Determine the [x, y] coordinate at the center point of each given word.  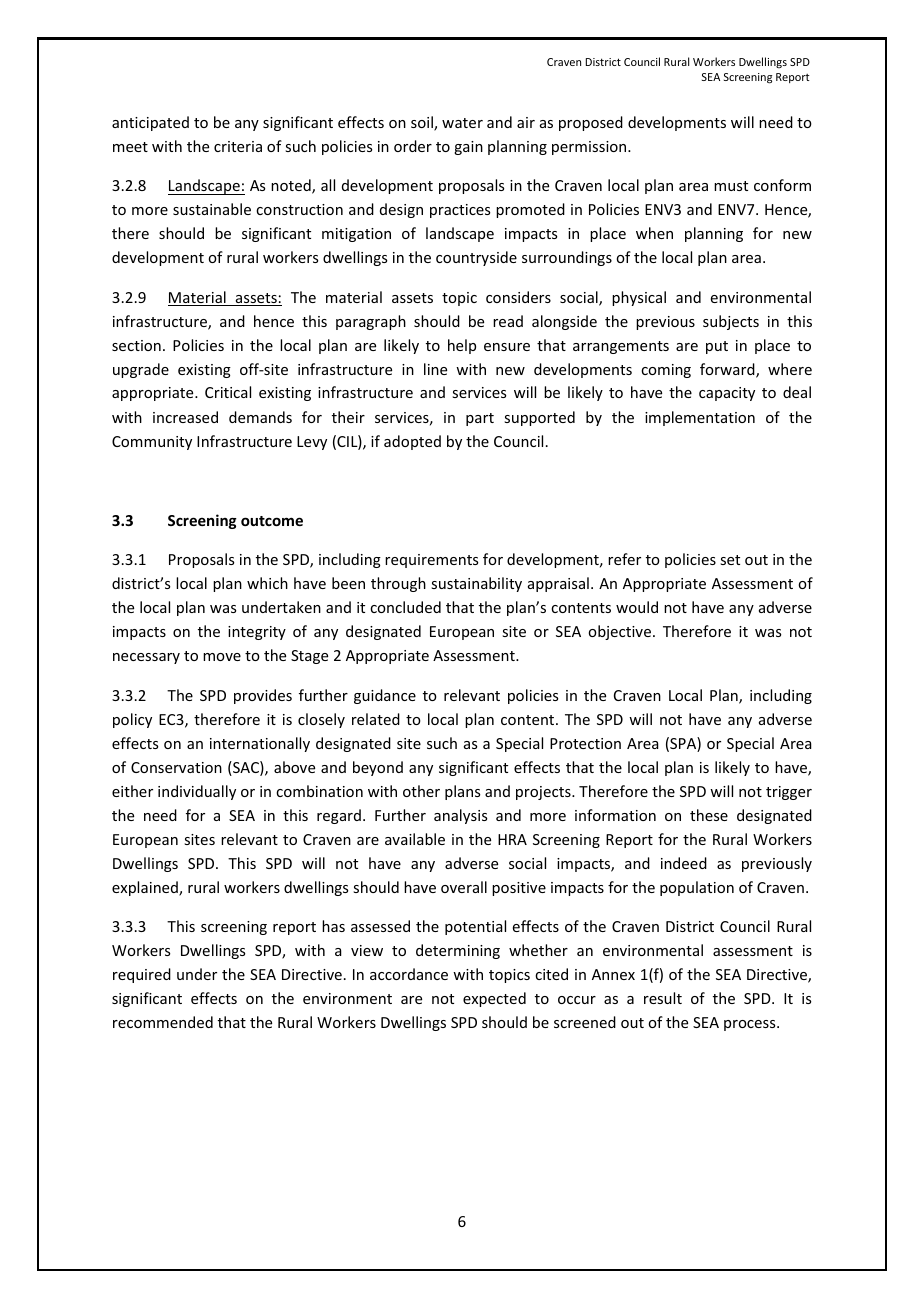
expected [494, 999]
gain [468, 148]
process [751, 1025]
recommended [163, 1022]
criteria [238, 146]
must [731, 186]
